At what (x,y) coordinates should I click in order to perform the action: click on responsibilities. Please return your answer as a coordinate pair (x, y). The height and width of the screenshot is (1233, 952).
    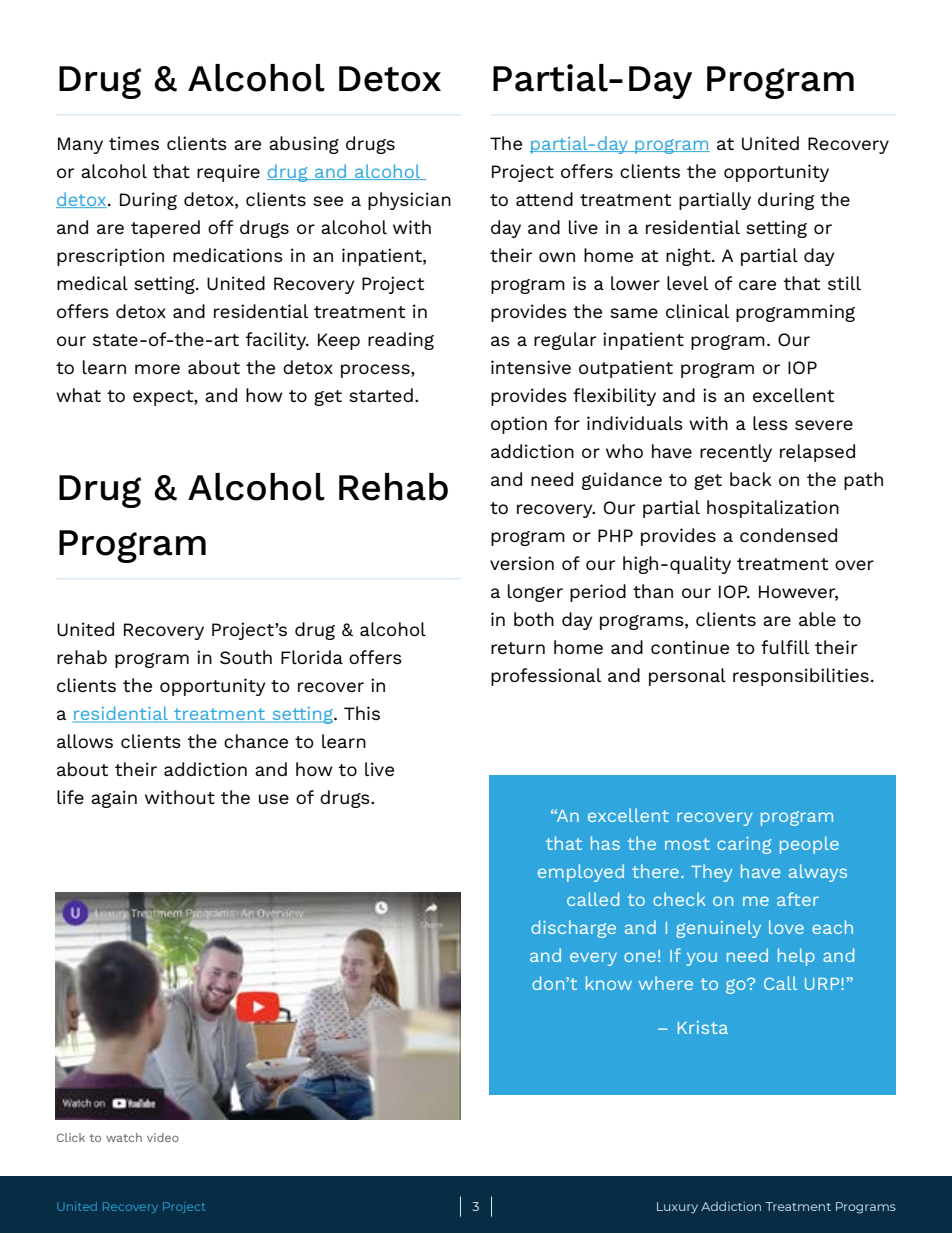
    Looking at the image, I should click on (801, 677).
